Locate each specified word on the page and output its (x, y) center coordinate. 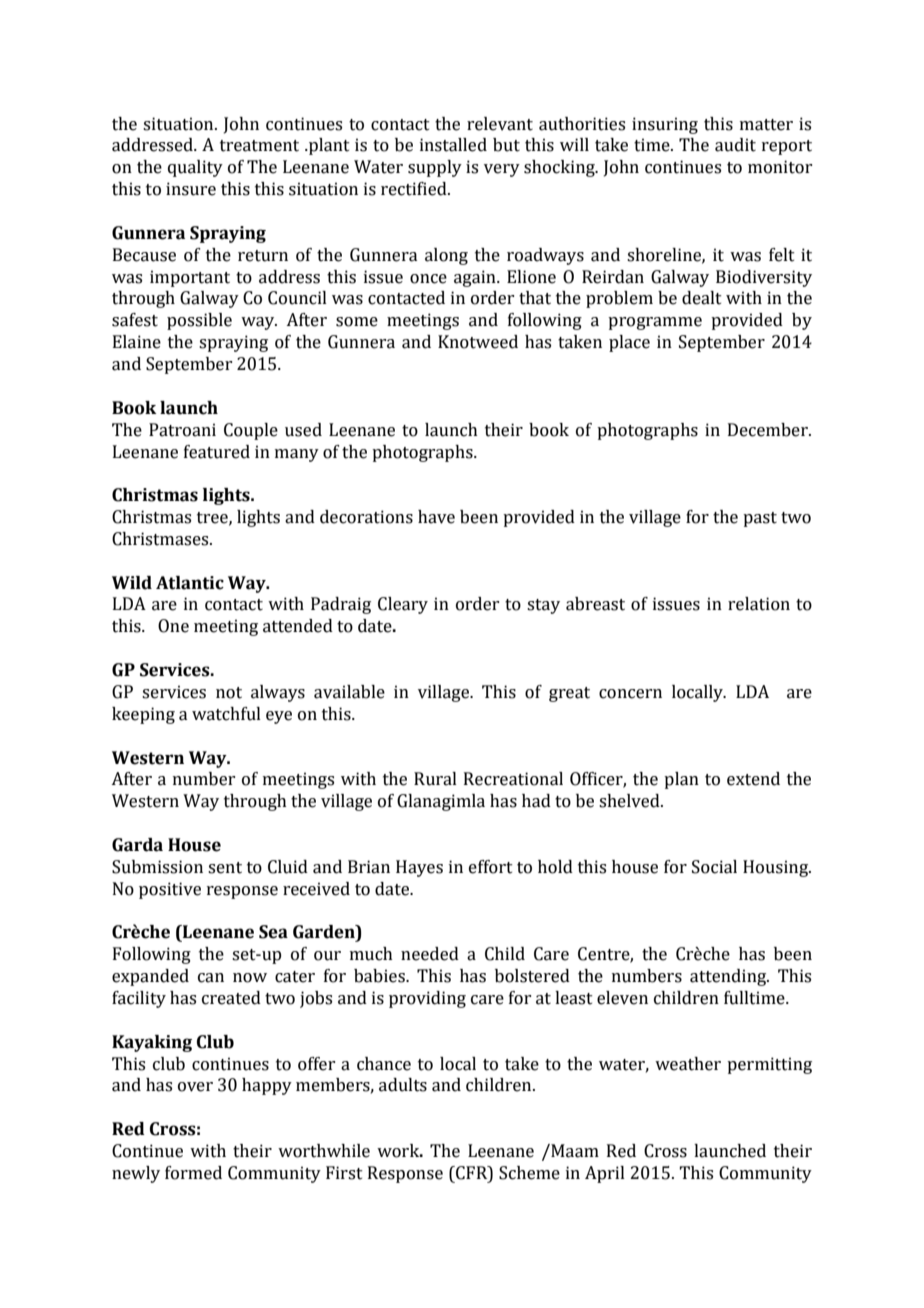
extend (753, 779)
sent (225, 868)
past (760, 519)
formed (193, 1173)
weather (688, 1064)
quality (195, 168)
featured (217, 452)
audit (735, 145)
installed (453, 145)
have (436, 517)
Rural (435, 779)
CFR (472, 1173)
